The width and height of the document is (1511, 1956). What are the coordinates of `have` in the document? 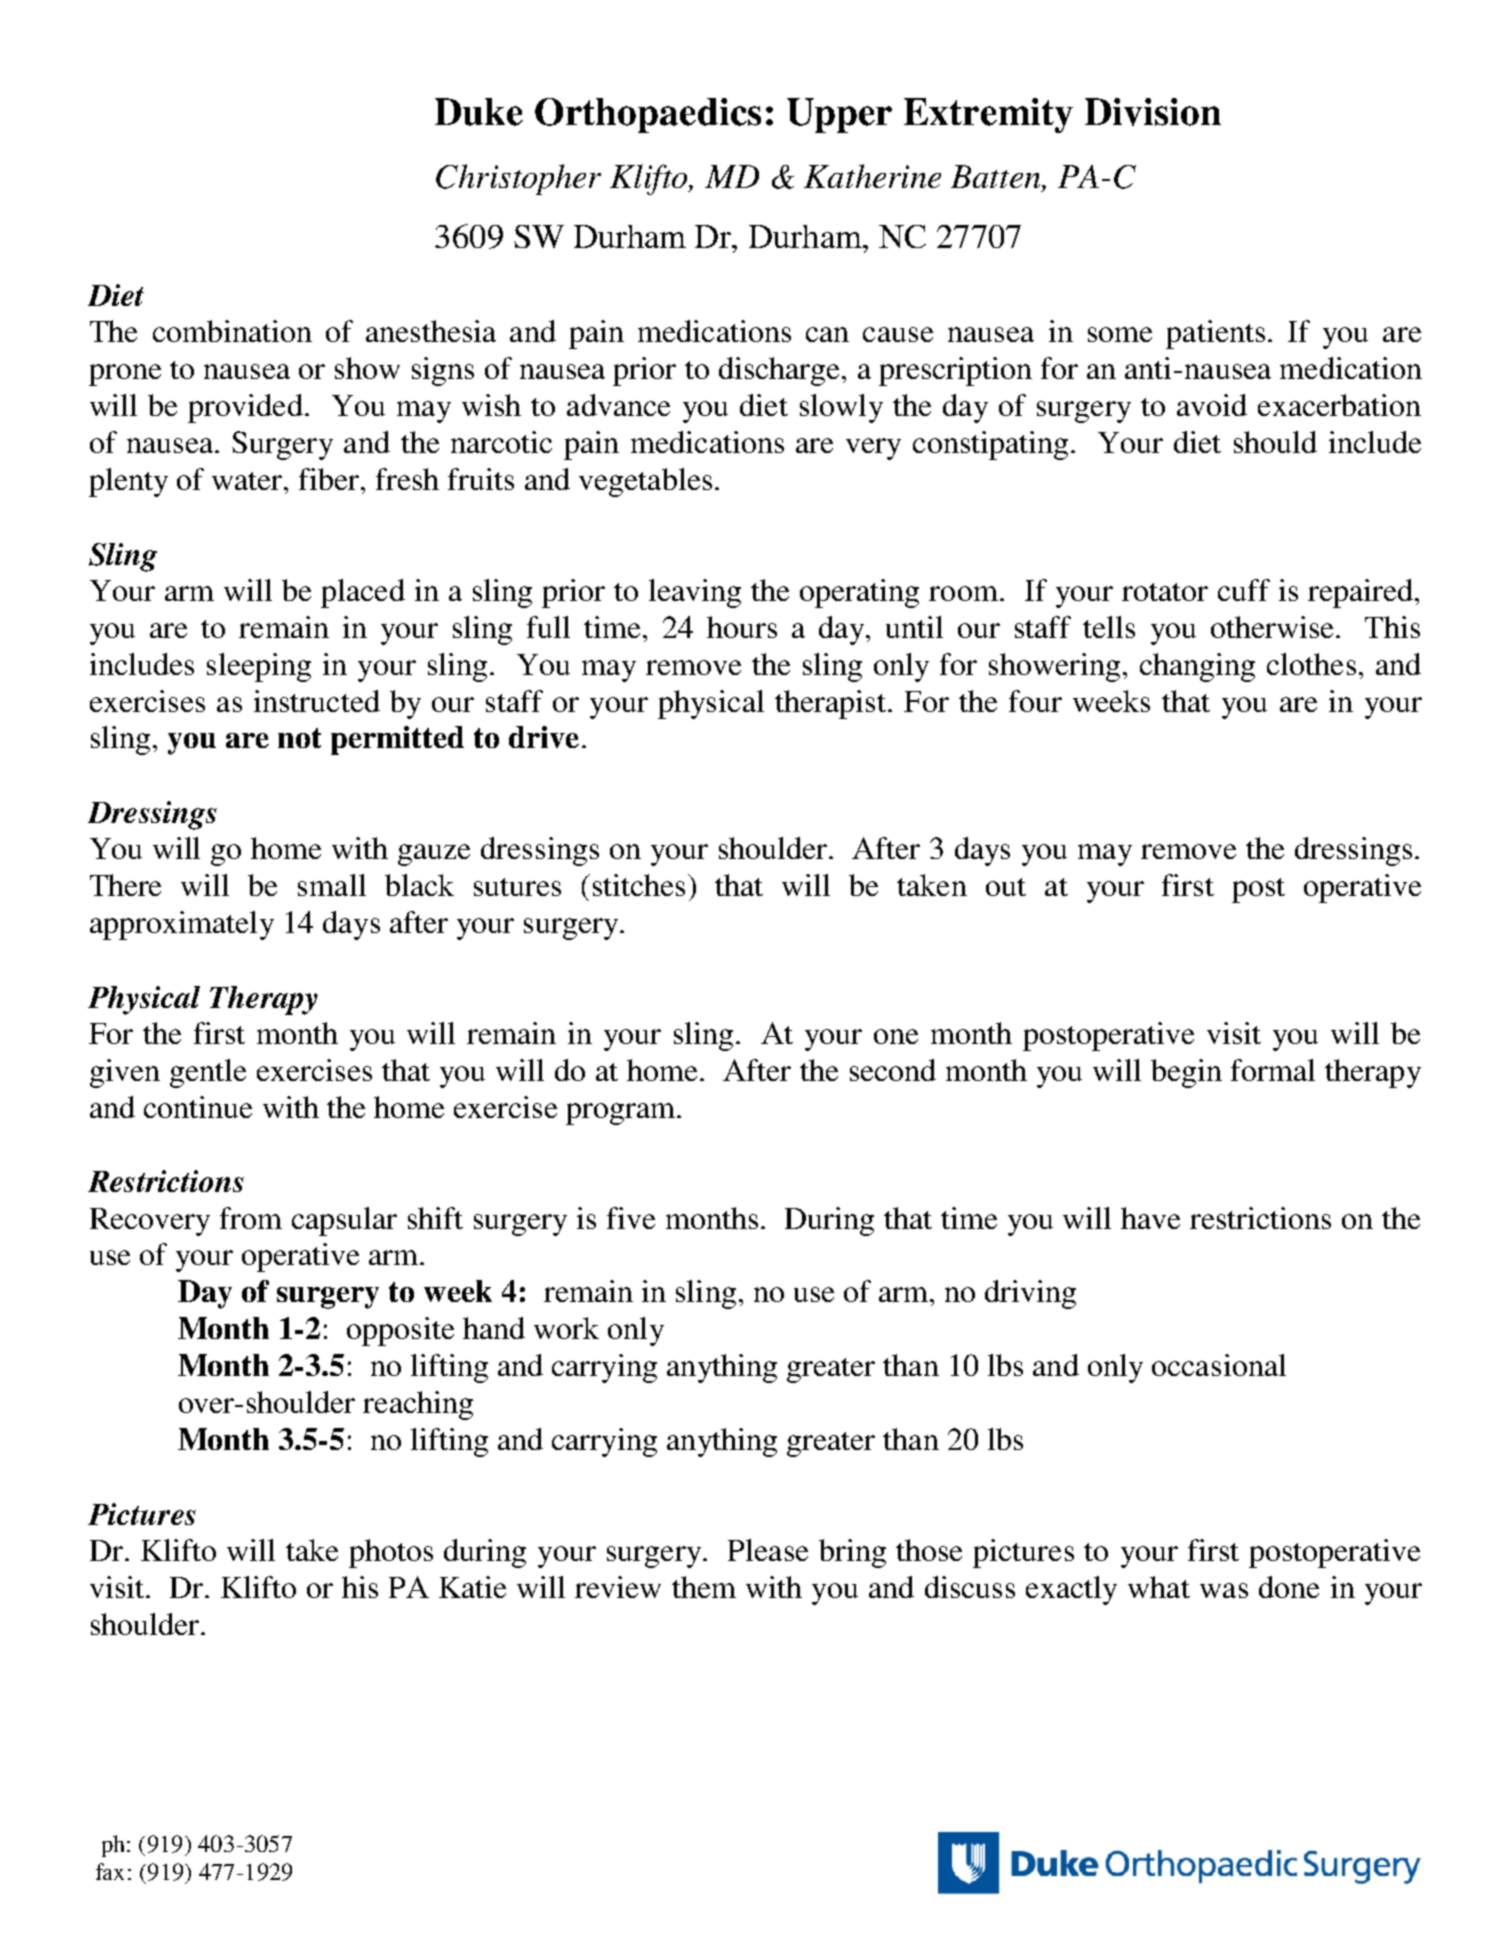 It's located at (1150, 1218).
